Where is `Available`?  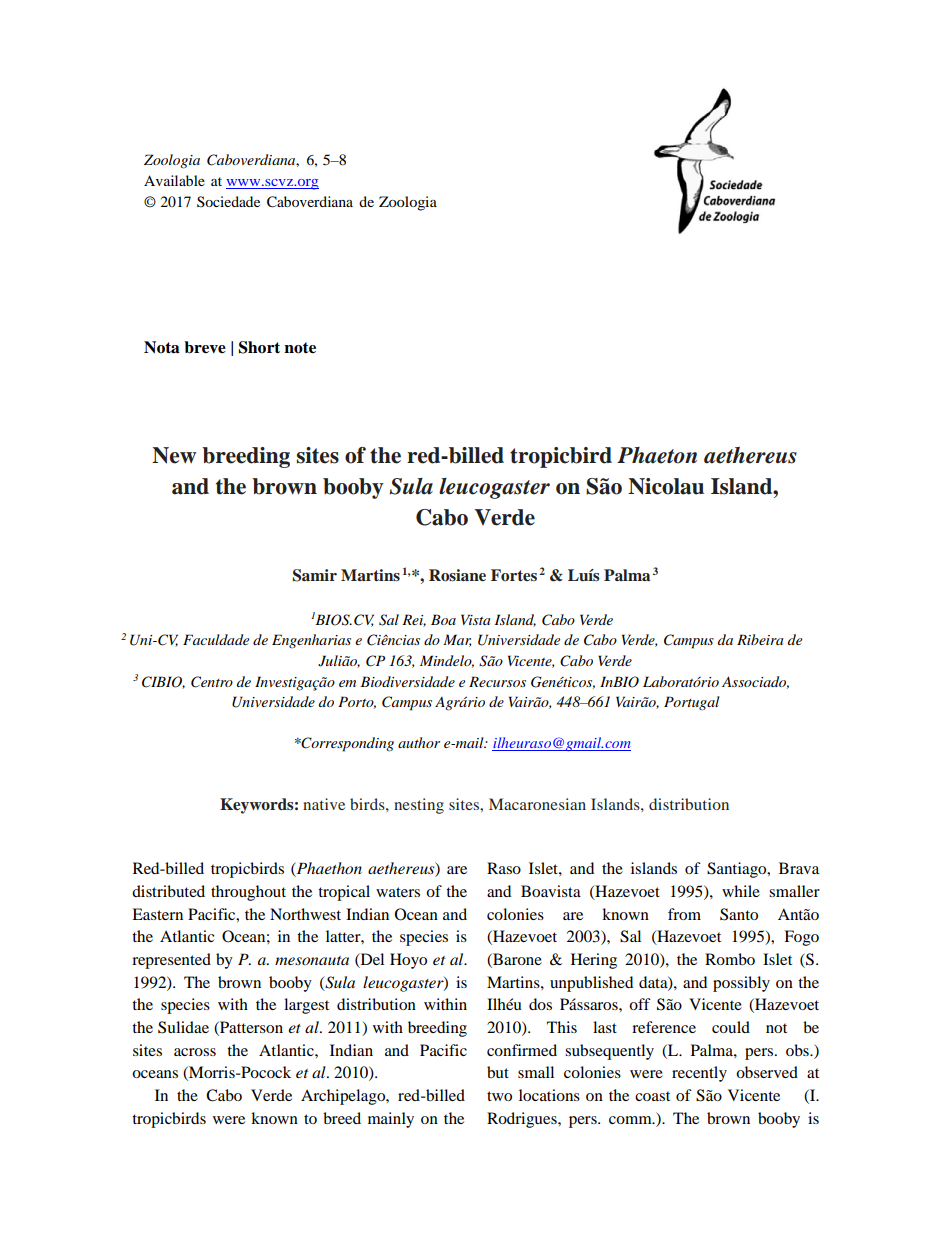
Available is located at coordinates (174, 180).
